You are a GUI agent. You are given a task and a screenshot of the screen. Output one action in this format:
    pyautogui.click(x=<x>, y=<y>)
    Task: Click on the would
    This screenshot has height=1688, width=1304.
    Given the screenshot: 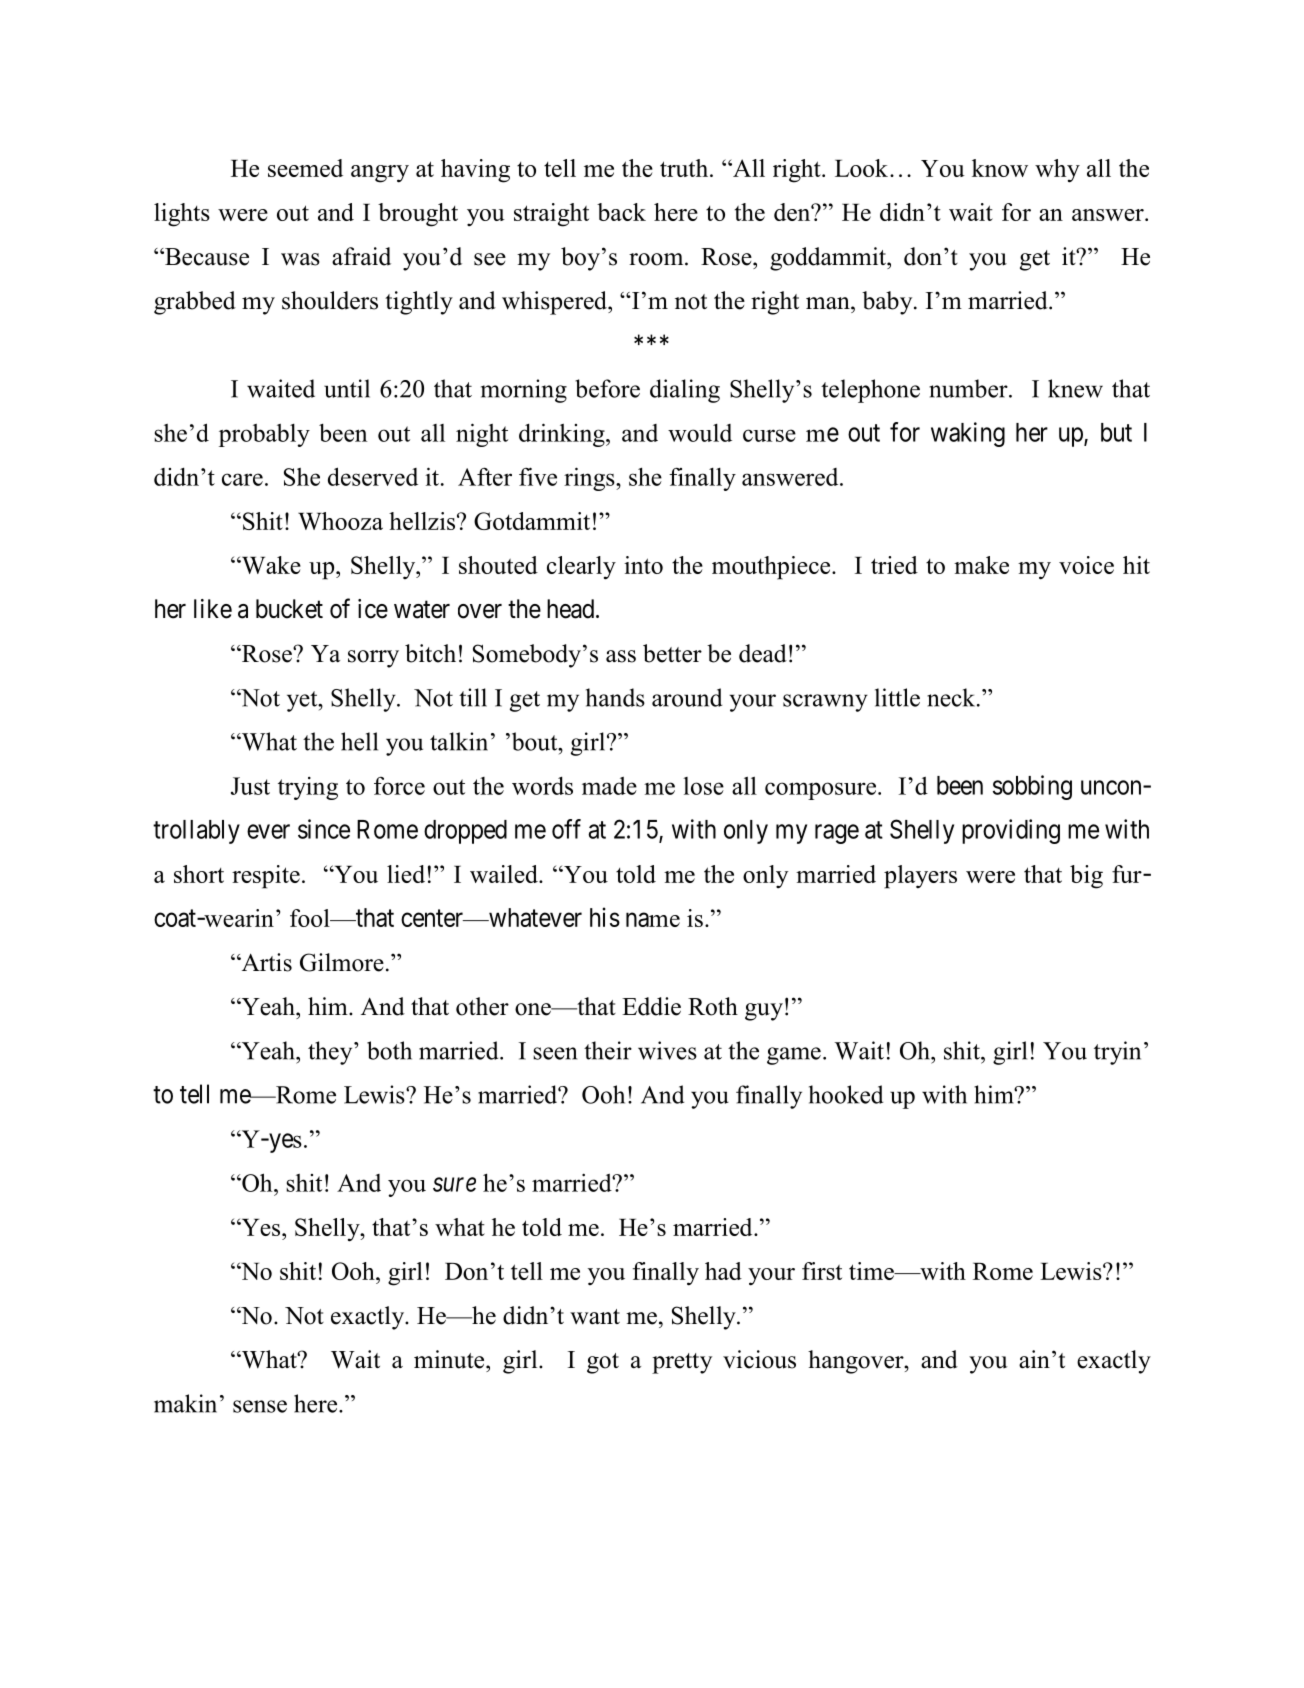 What is the action you would take?
    pyautogui.click(x=700, y=433)
